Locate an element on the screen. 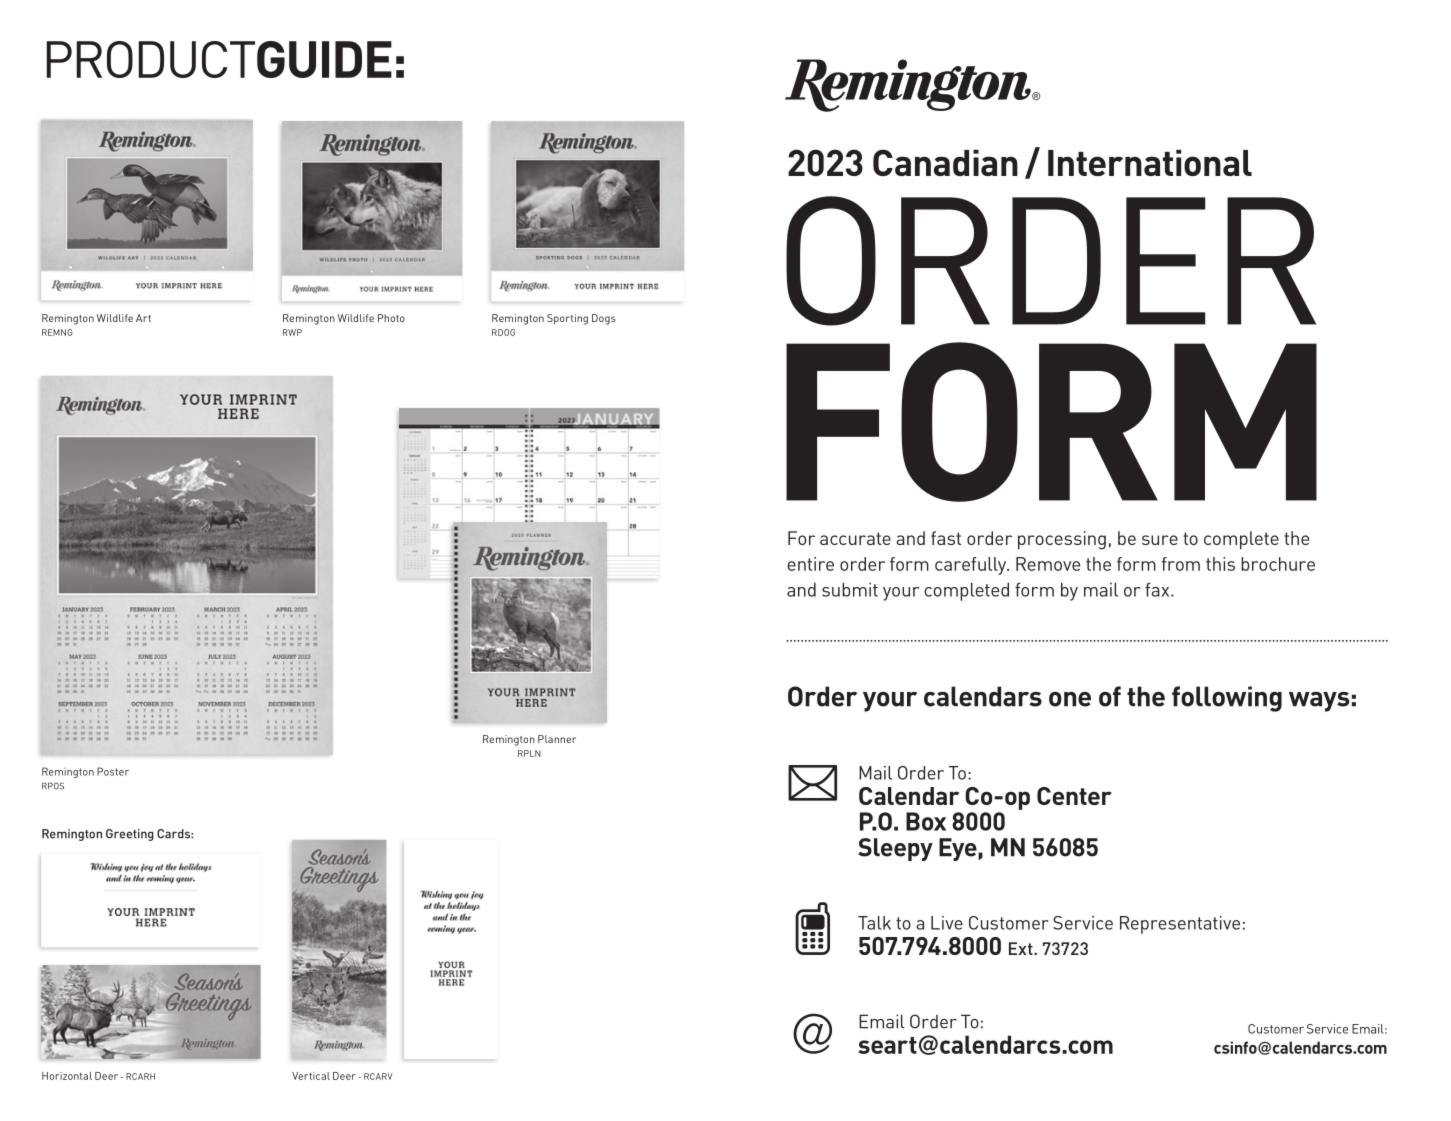 Image resolution: width=1451 pixels, height=1121 pixels. Planner is located at coordinates (557, 739).
